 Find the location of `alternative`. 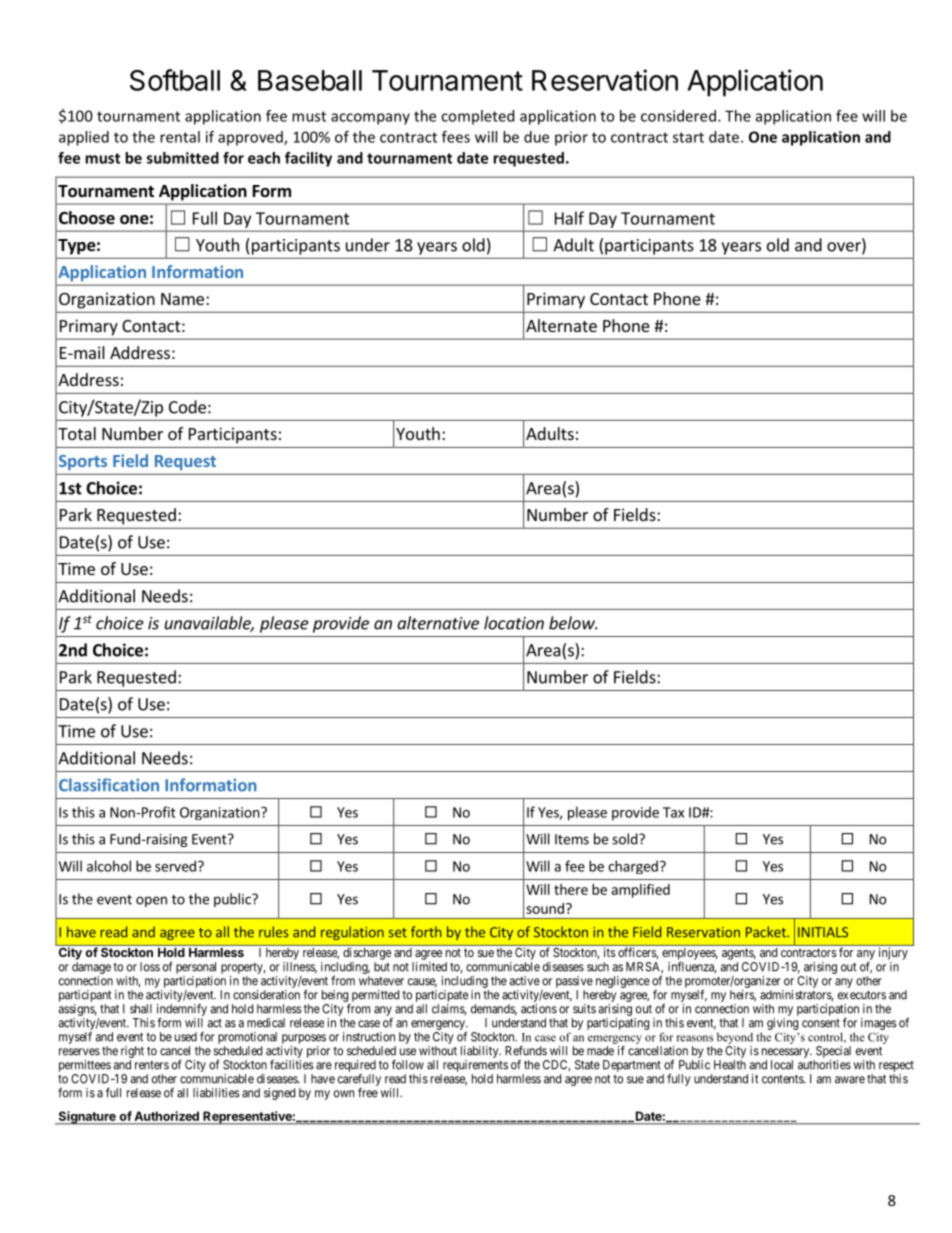

alternative is located at coordinates (438, 623).
